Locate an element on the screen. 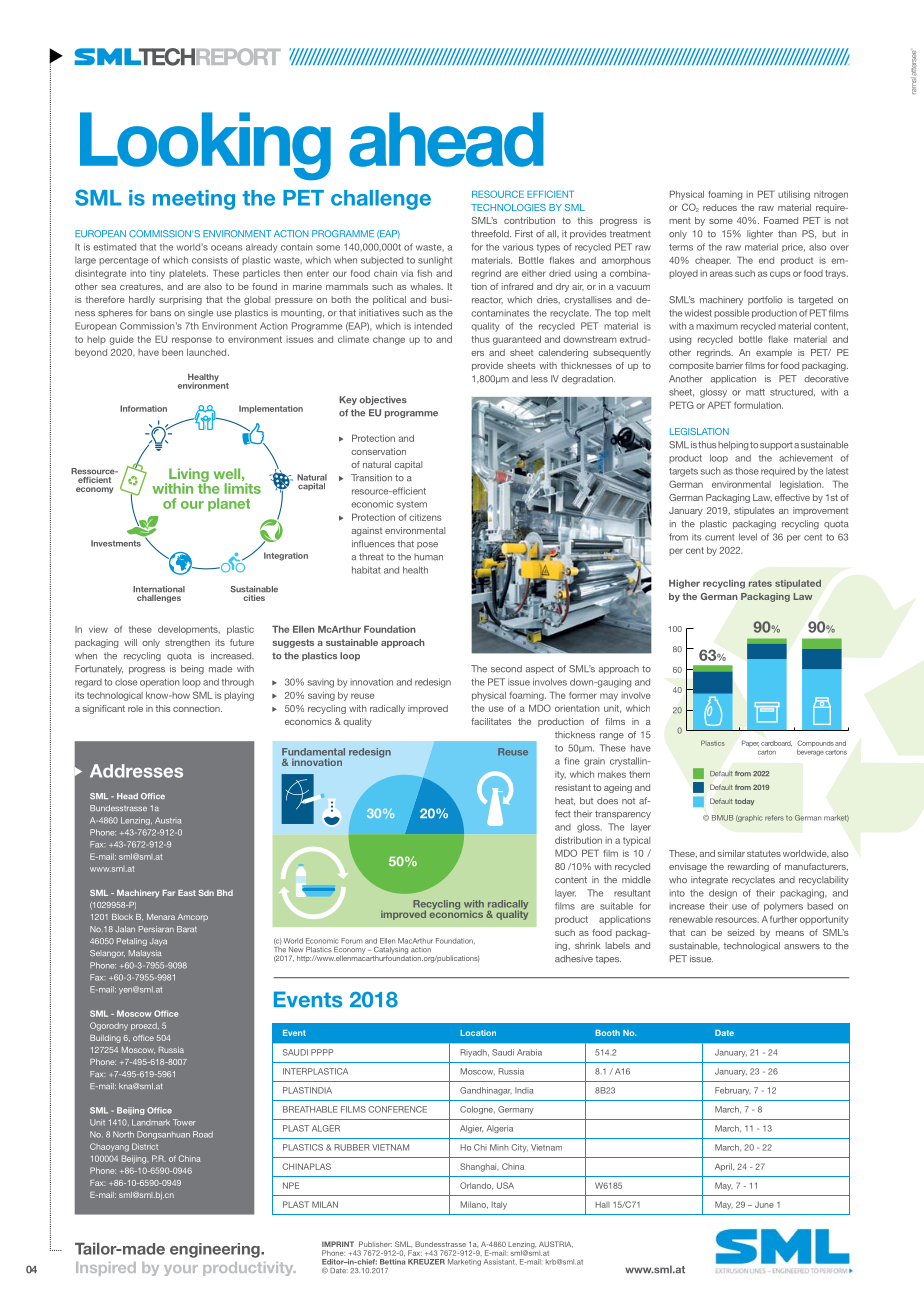  reduces is located at coordinates (720, 207).
